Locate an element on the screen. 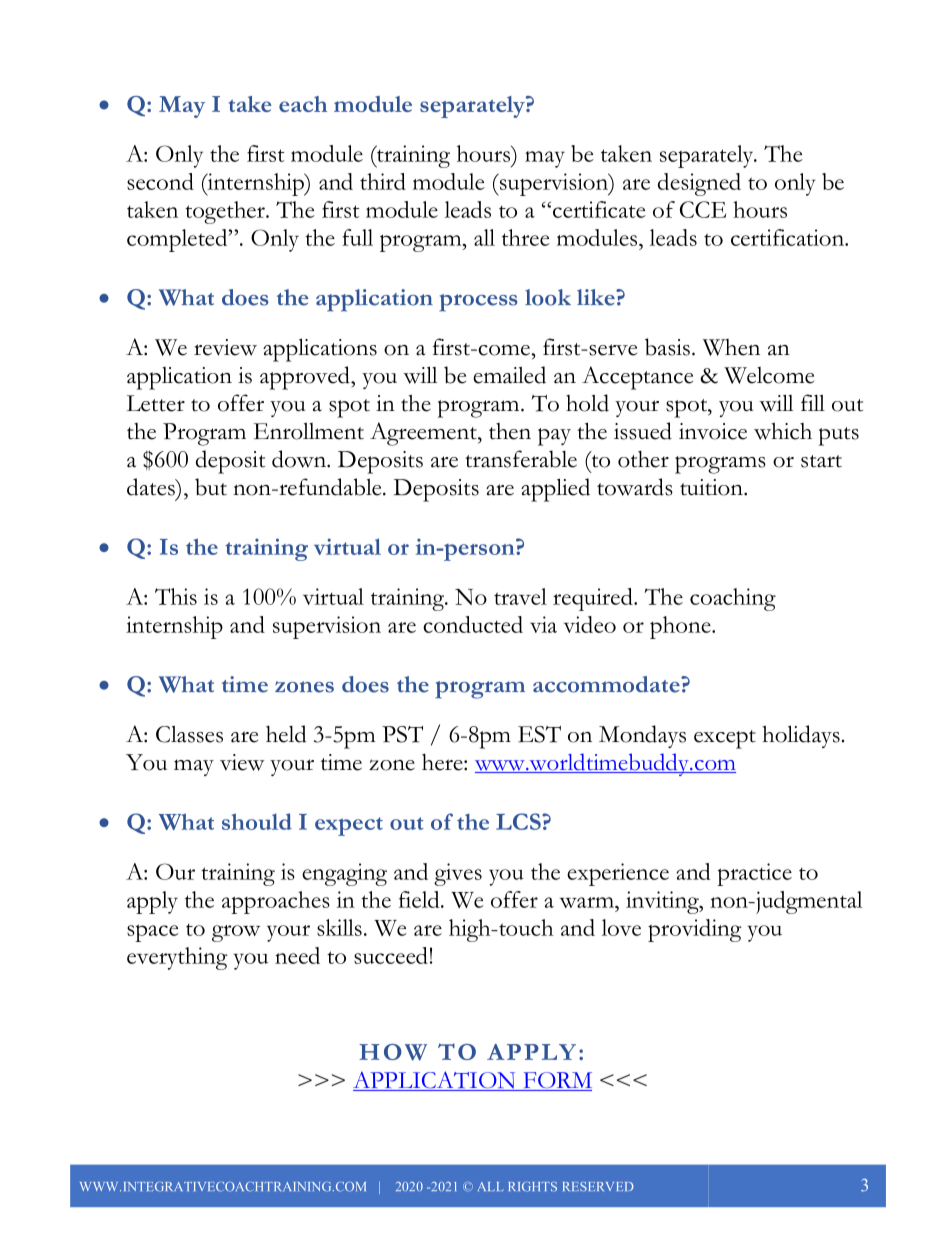 This screenshot has width=952, height=1233. HOW is located at coordinates (393, 1052).
